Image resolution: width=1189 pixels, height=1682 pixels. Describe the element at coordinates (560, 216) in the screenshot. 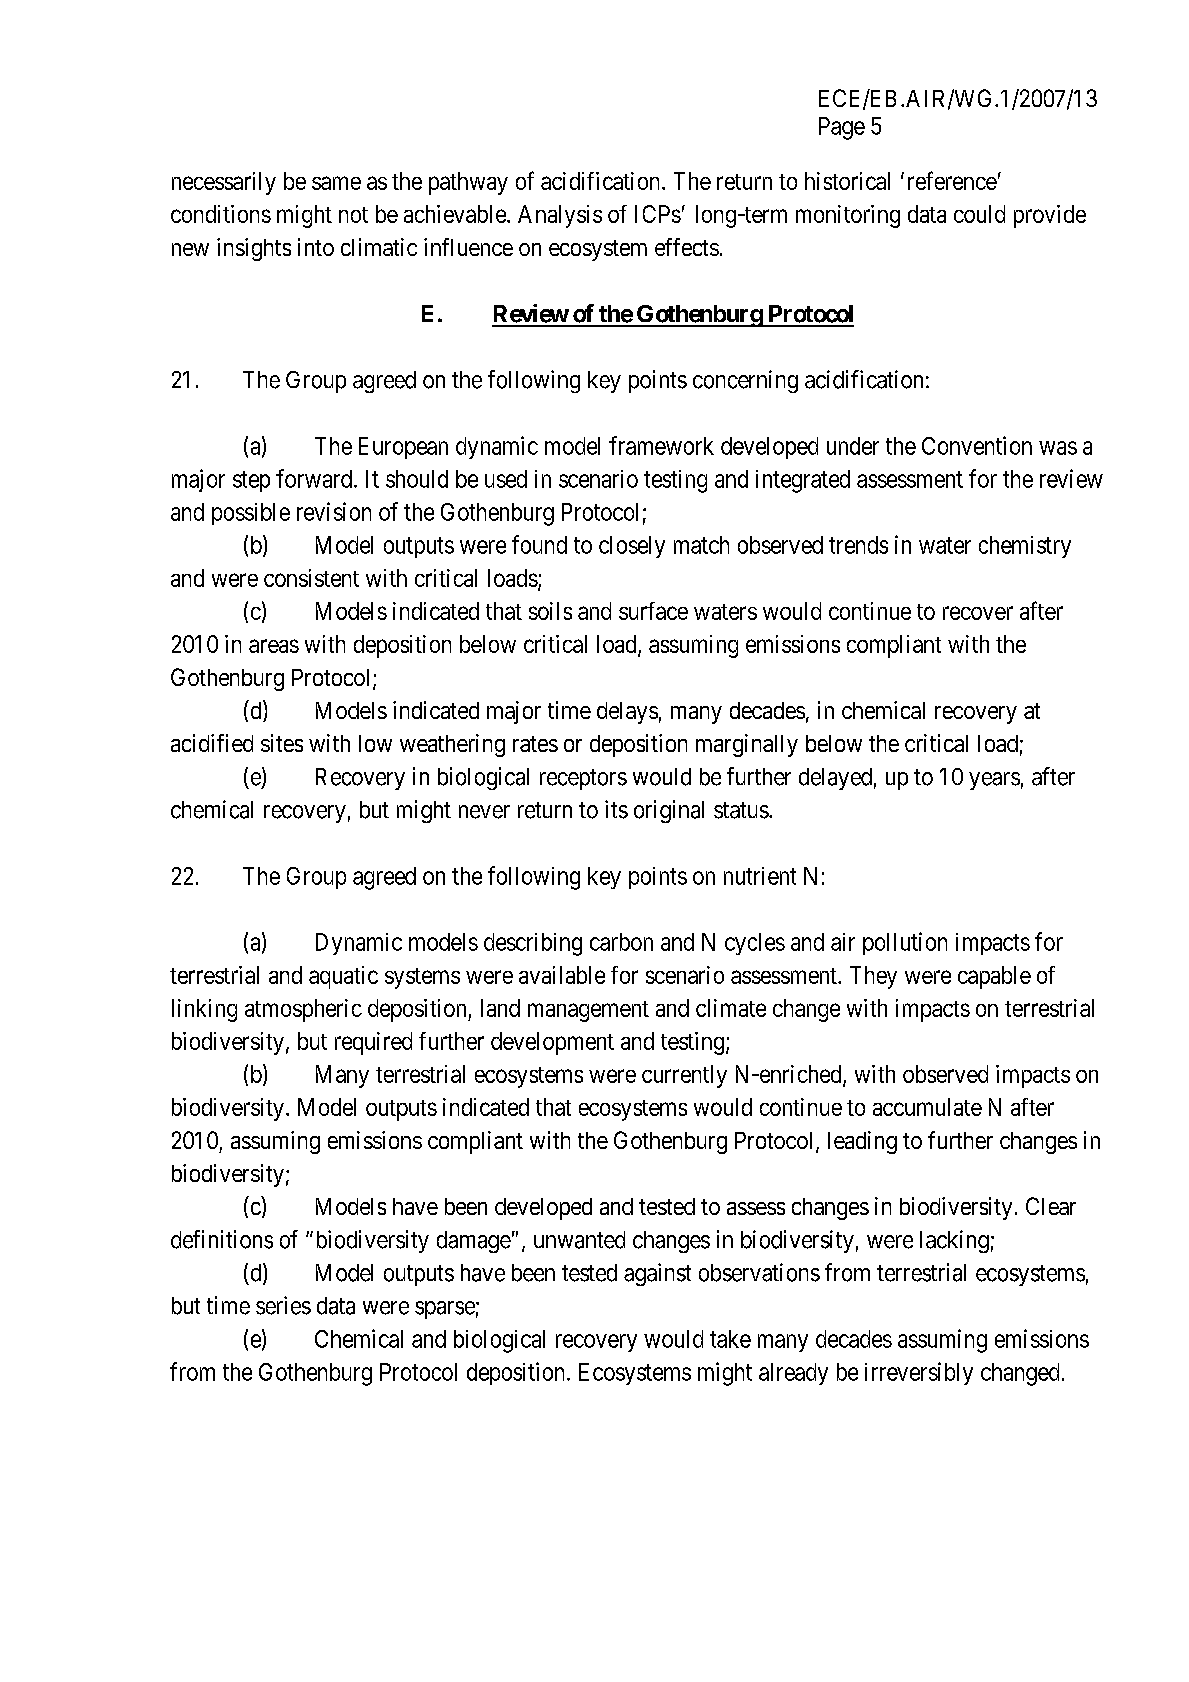

I see `Analysis` at that location.
